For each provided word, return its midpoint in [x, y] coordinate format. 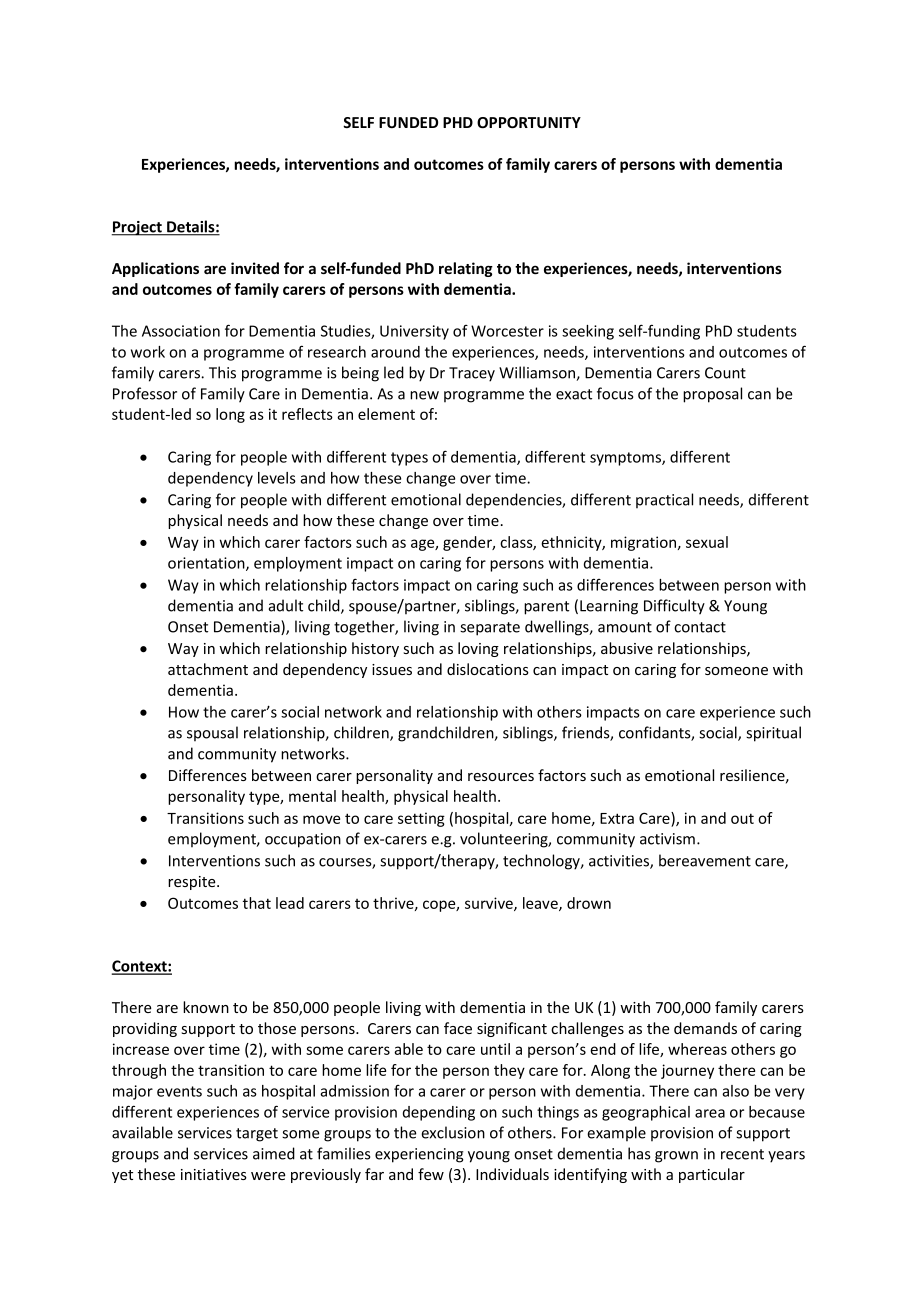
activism [667, 839]
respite [193, 883]
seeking [588, 332]
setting [421, 819]
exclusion [453, 1132]
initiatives [214, 1174]
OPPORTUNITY [529, 122]
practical [664, 500]
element [386, 414]
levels [277, 478]
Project [138, 228]
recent [742, 1154]
